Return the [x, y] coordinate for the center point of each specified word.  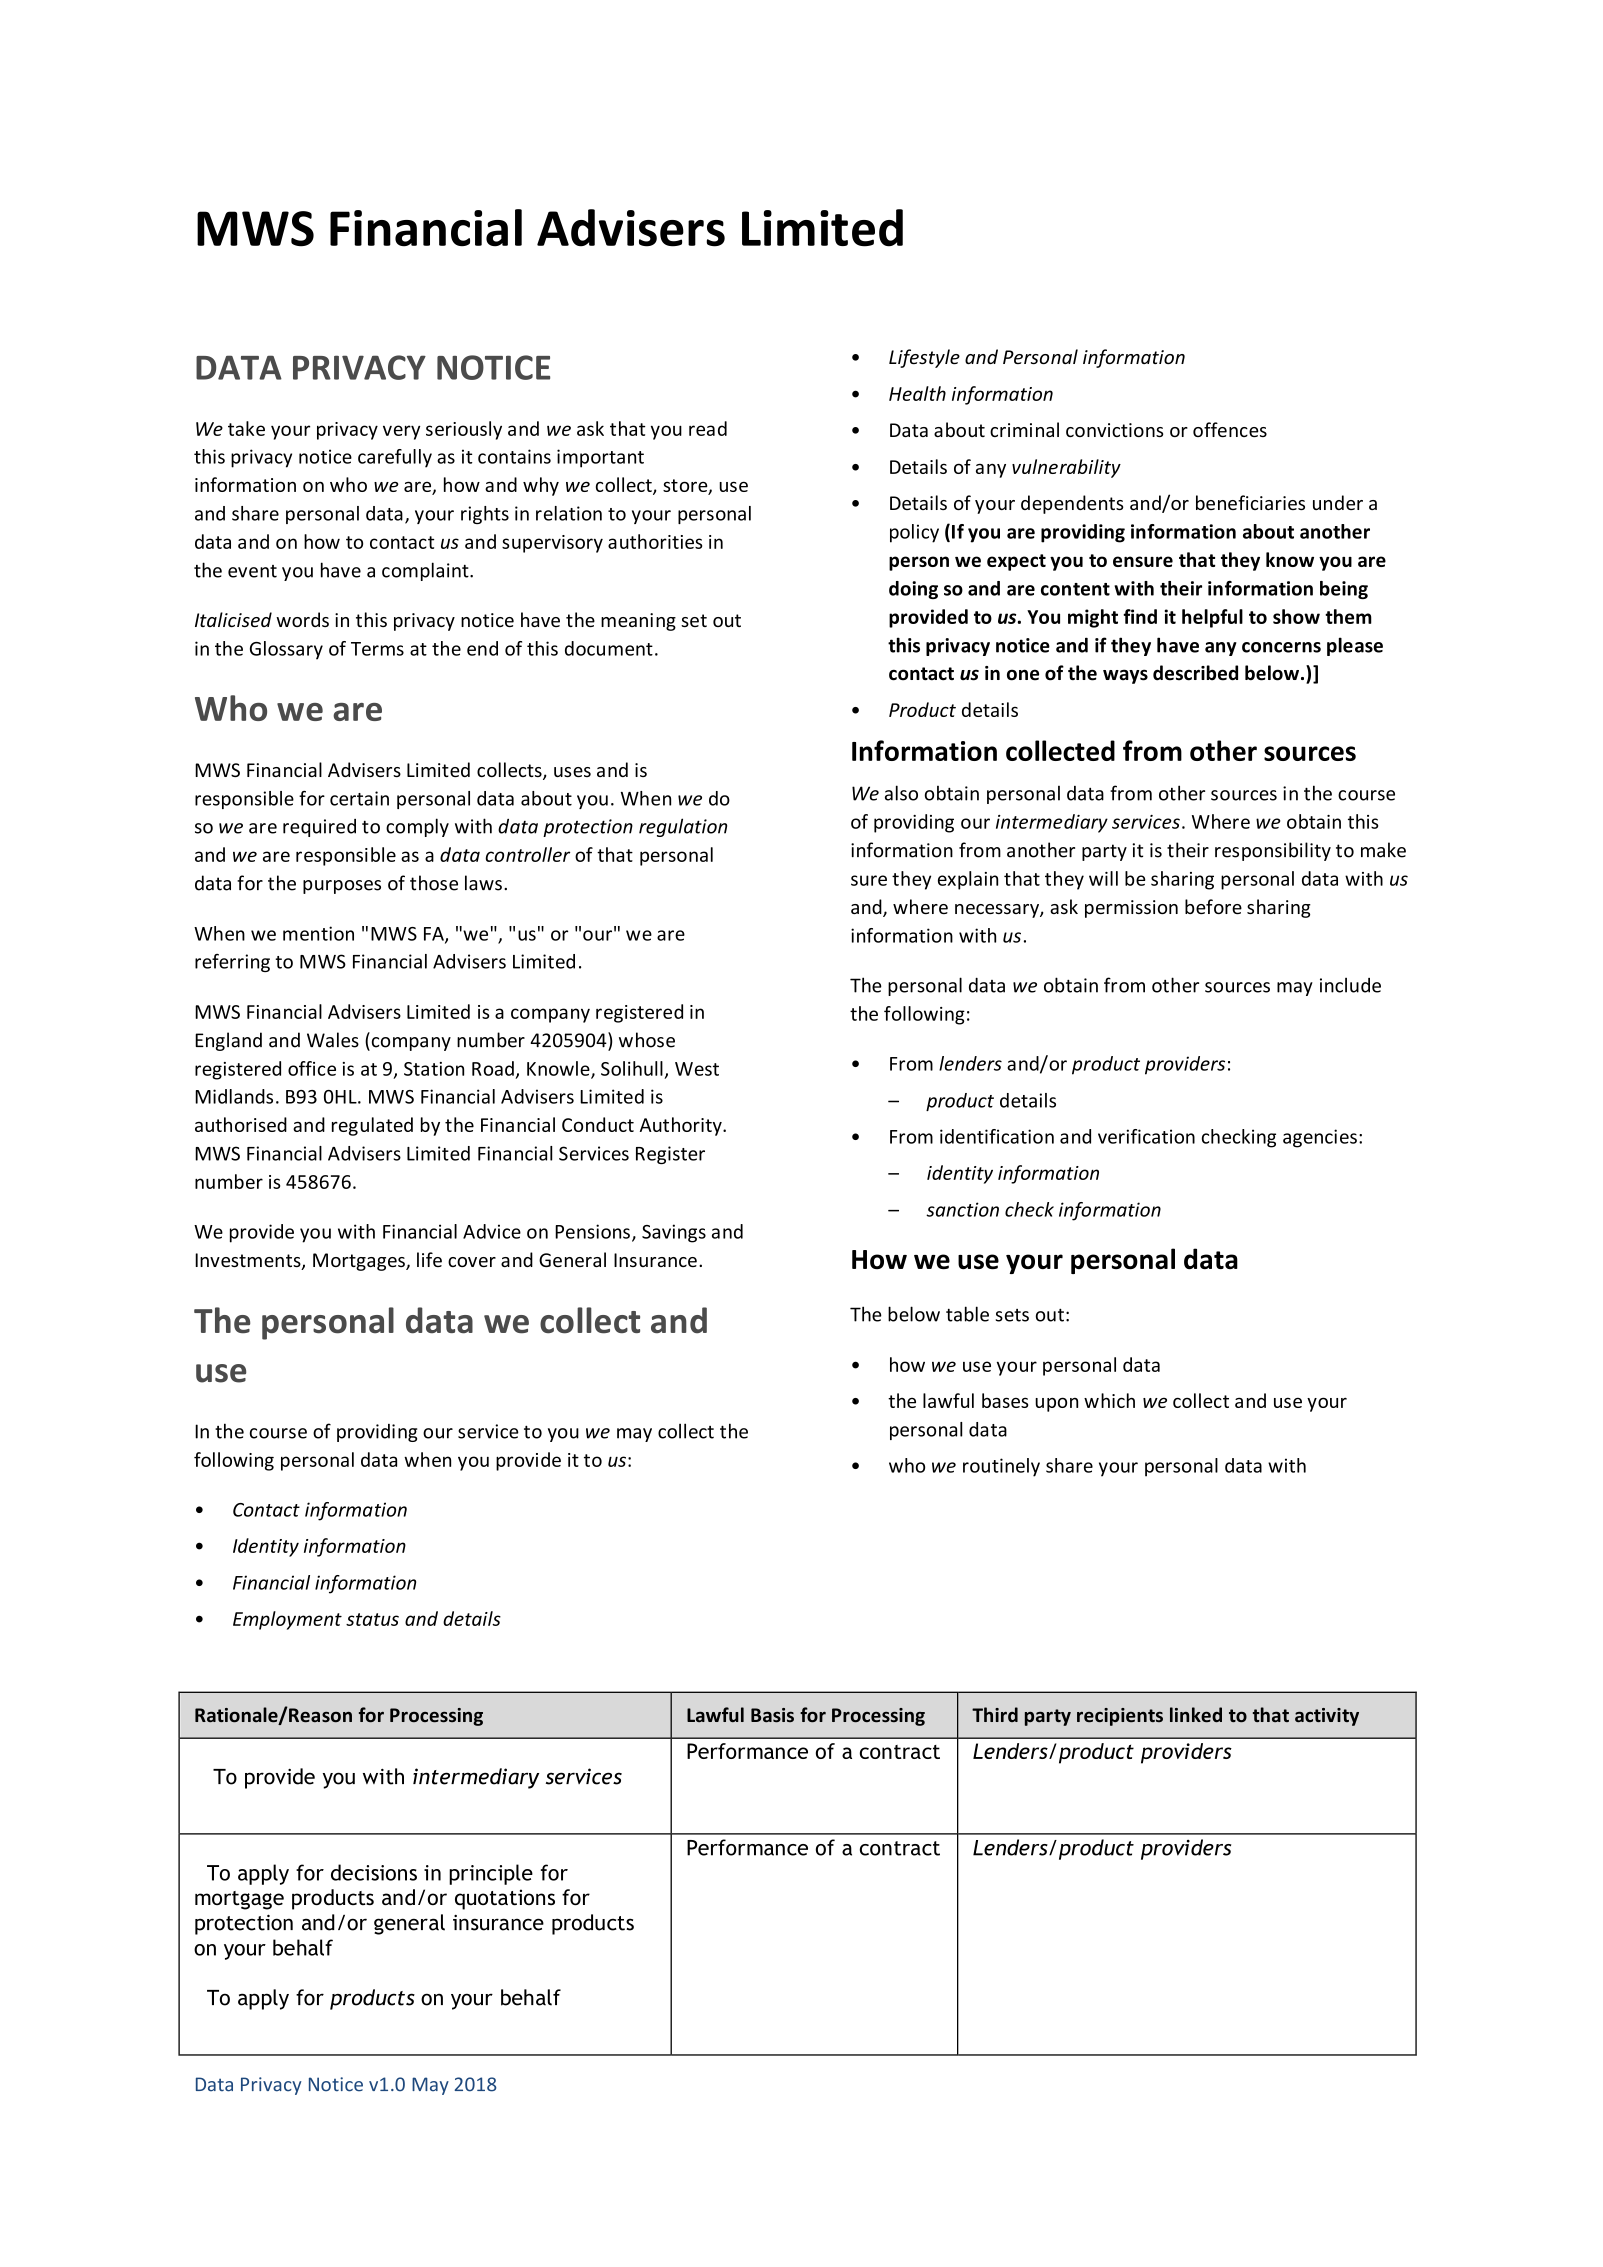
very [401, 432]
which [1109, 1400]
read [708, 428]
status [372, 1619]
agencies [1320, 1138]
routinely [1001, 1467]
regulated [372, 1126]
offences [1230, 429]
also [901, 793]
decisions [374, 1872]
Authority [682, 1126]
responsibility [1273, 851]
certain [359, 798]
